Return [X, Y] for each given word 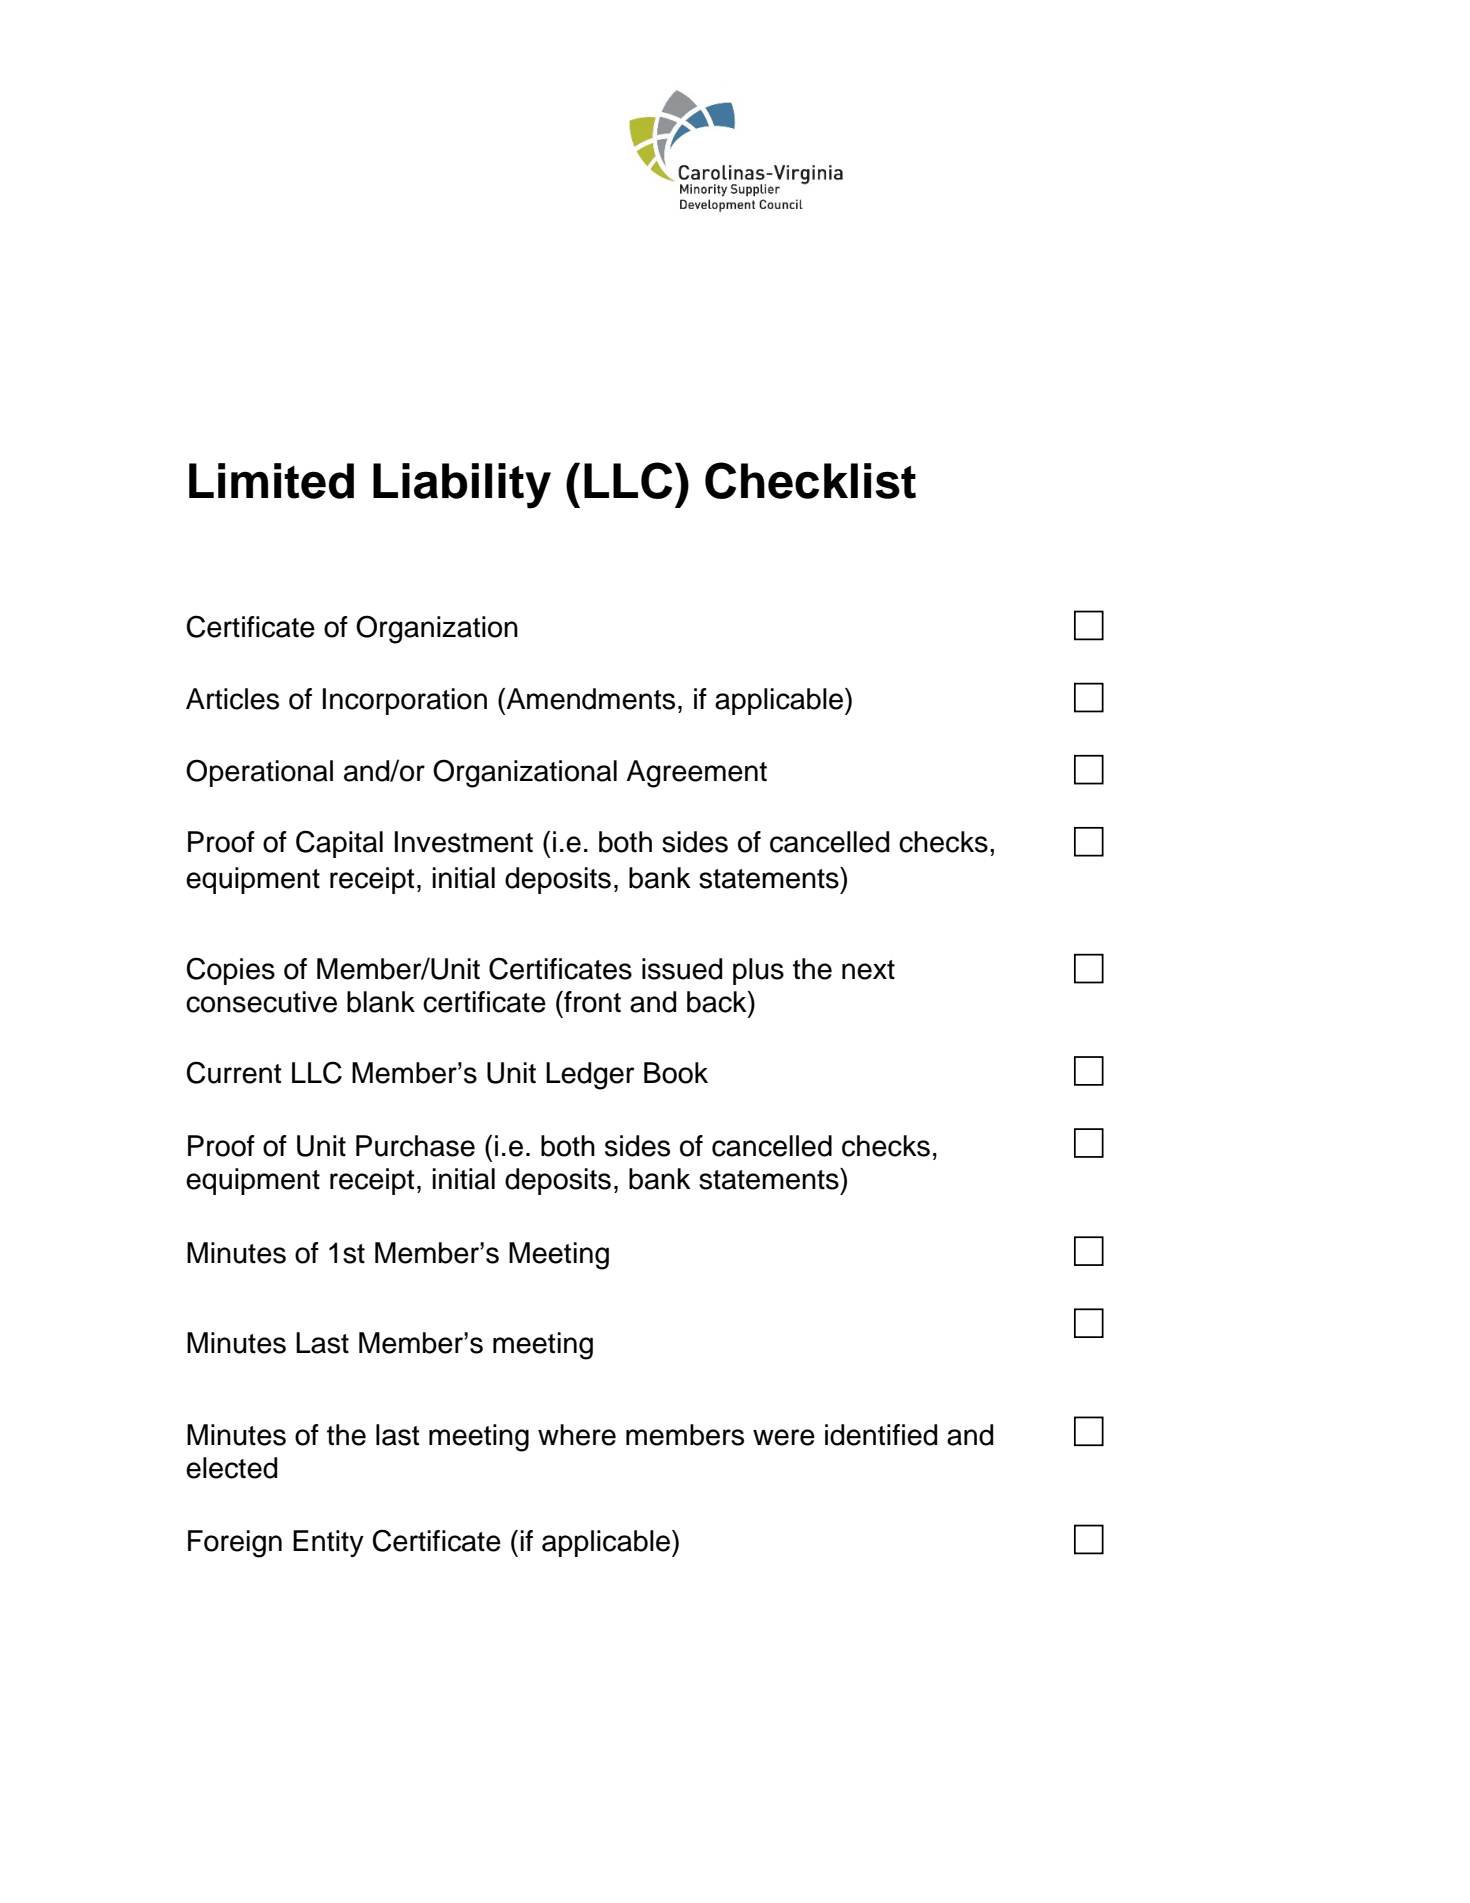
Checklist [810, 480]
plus [758, 971]
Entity [328, 1543]
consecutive [261, 1002]
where [577, 1435]
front [591, 1002]
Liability [462, 486]
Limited [271, 481]
